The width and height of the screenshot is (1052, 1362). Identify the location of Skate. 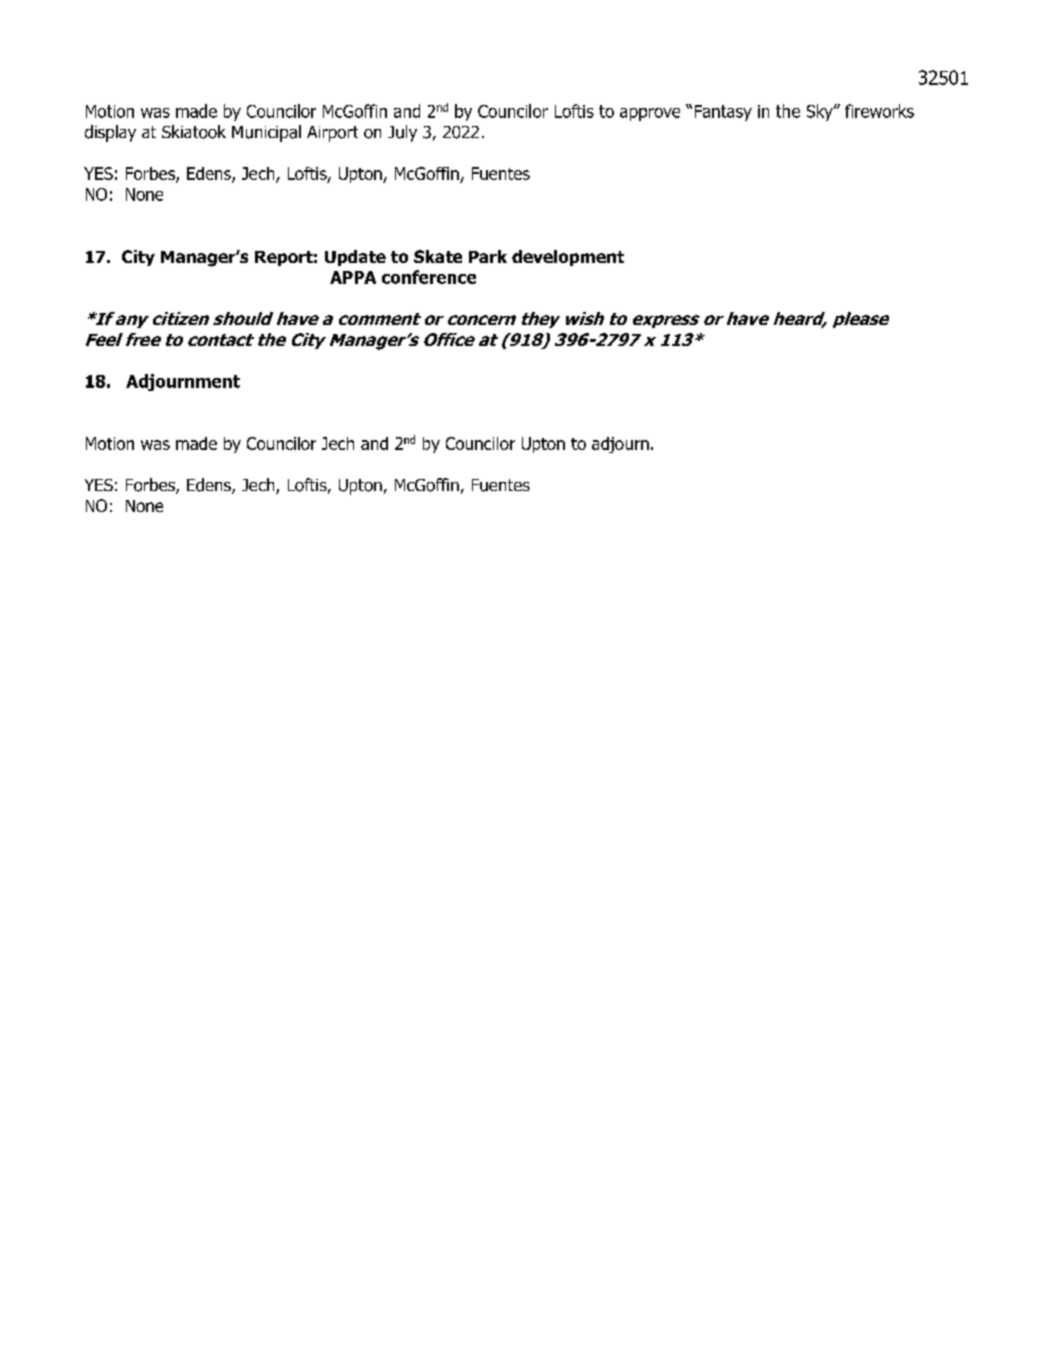
(438, 256).
